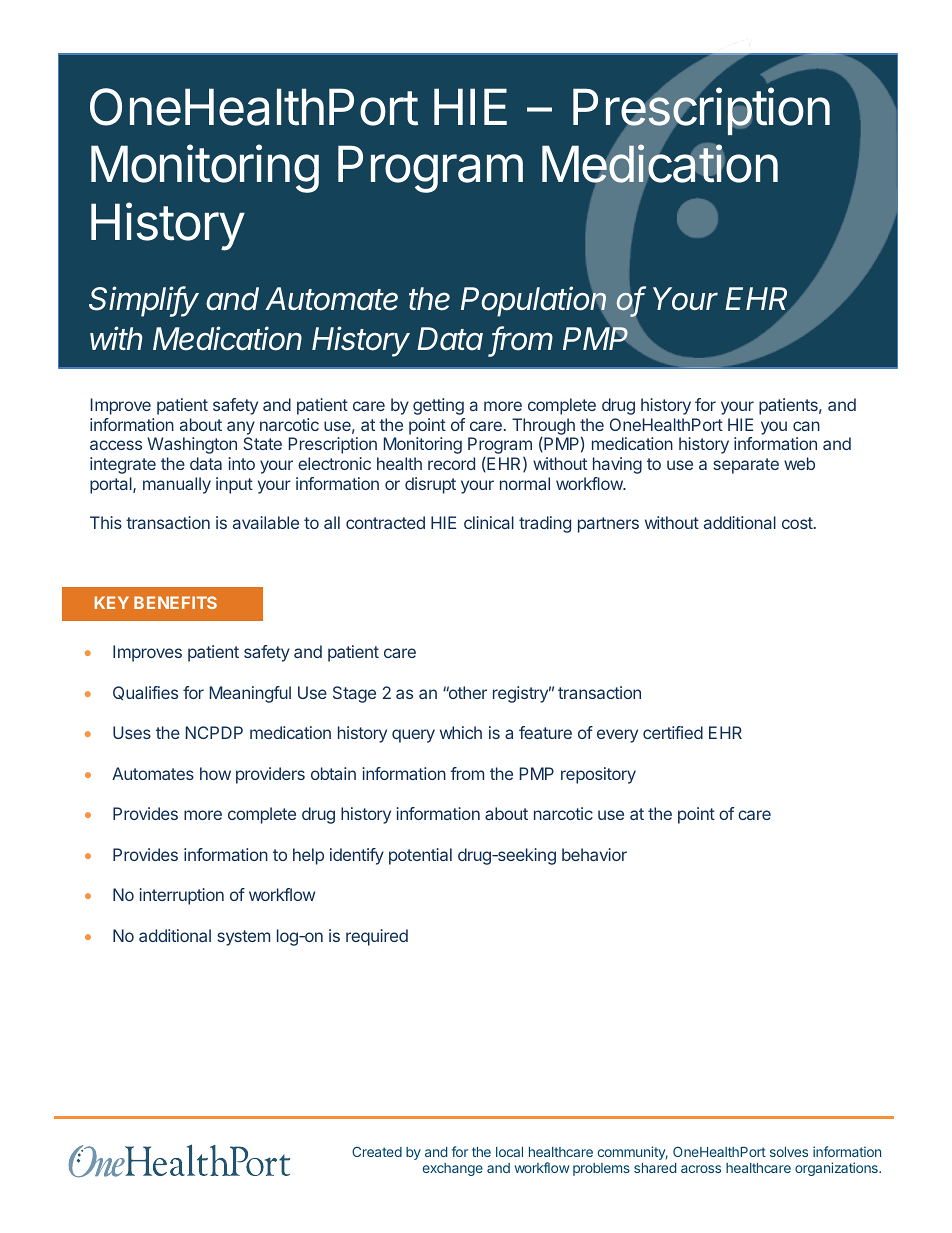 The height and width of the screenshot is (1233, 952). What do you see at coordinates (461, 732) in the screenshot?
I see `which` at bounding box center [461, 732].
